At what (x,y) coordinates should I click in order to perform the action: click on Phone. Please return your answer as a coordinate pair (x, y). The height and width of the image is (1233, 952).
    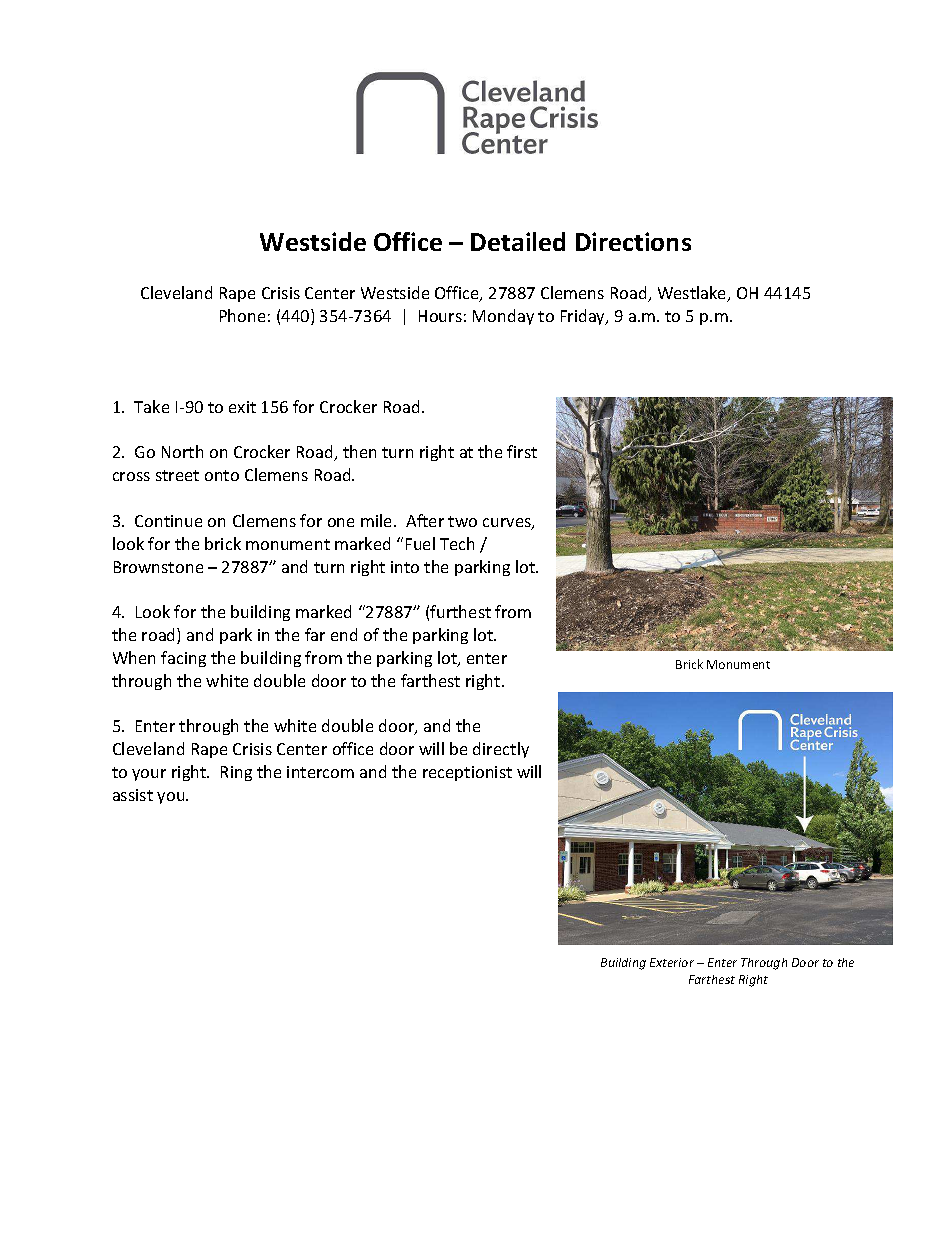
    Looking at the image, I should click on (242, 315).
